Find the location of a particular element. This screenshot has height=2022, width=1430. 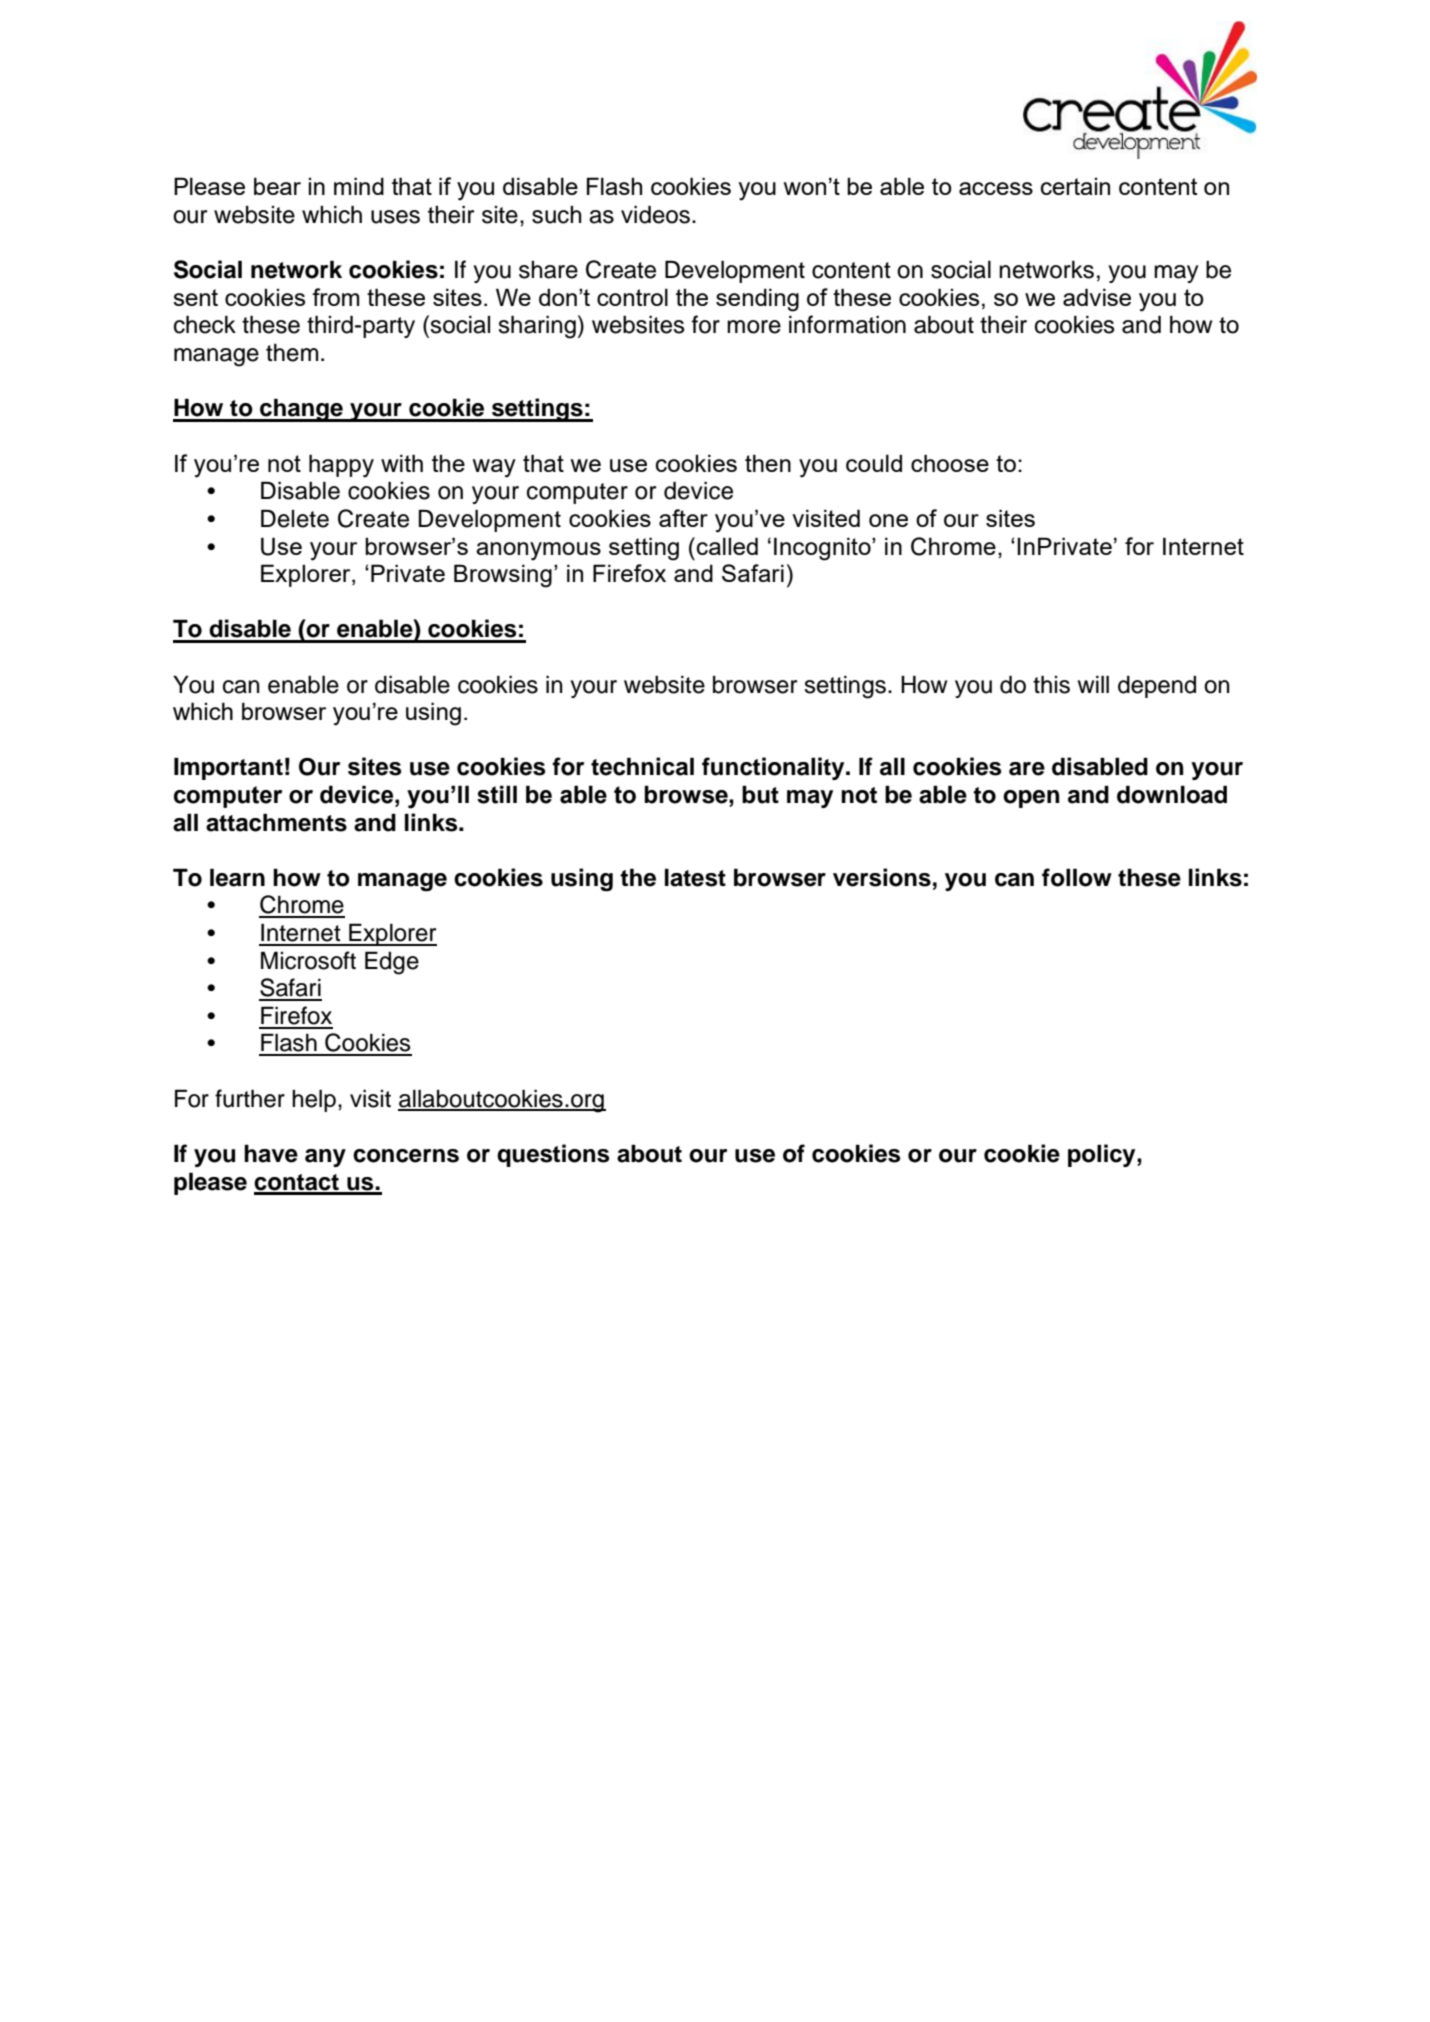

choose is located at coordinates (950, 463).
